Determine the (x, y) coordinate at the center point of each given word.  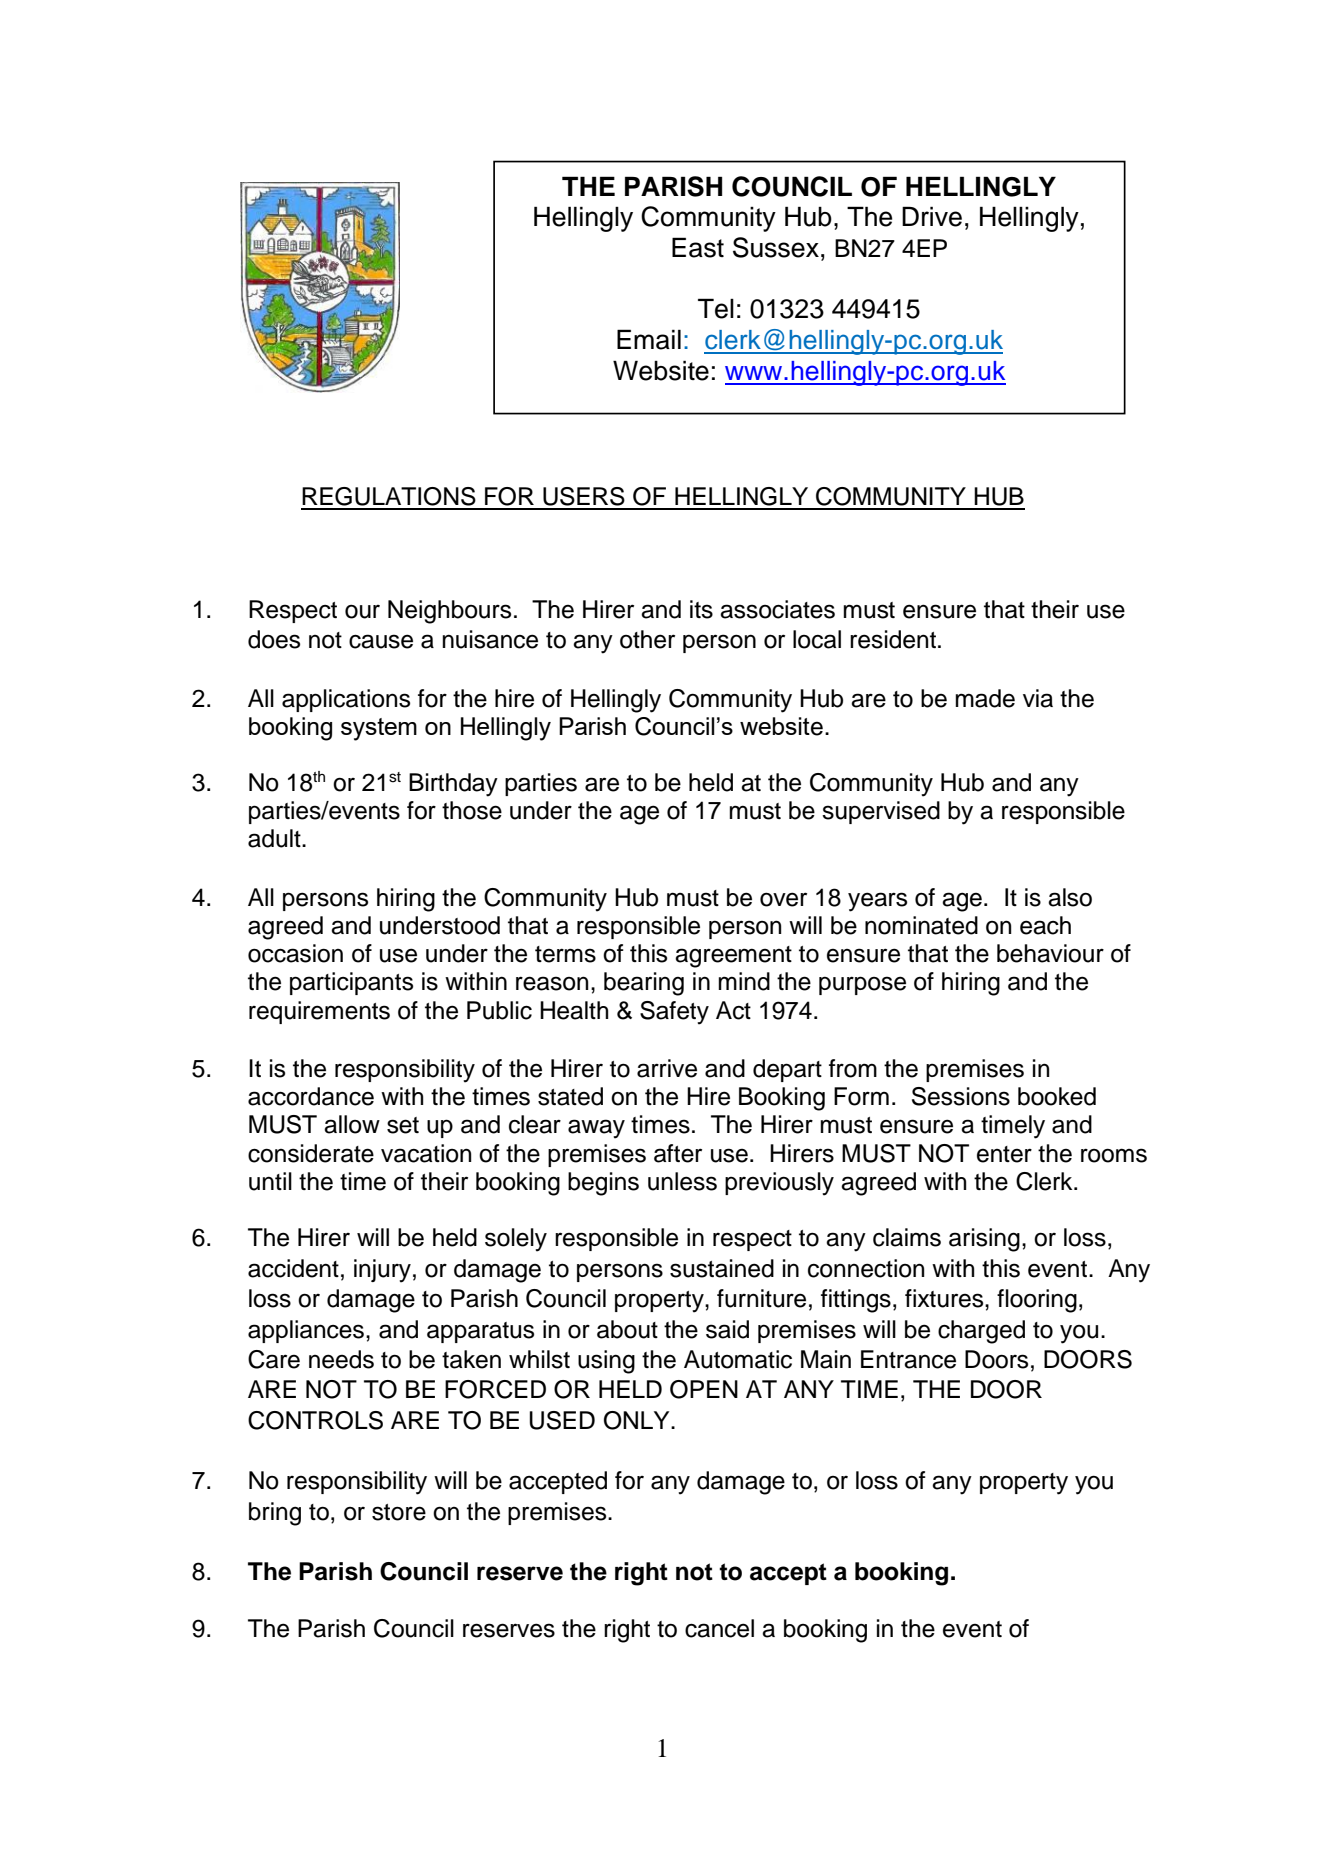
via (1038, 698)
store (399, 1512)
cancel (719, 1628)
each (1045, 925)
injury (382, 1271)
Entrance (908, 1359)
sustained (722, 1268)
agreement (733, 957)
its (701, 609)
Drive (932, 216)
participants (351, 983)
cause (381, 641)
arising (984, 1240)
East (698, 247)
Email (649, 339)
